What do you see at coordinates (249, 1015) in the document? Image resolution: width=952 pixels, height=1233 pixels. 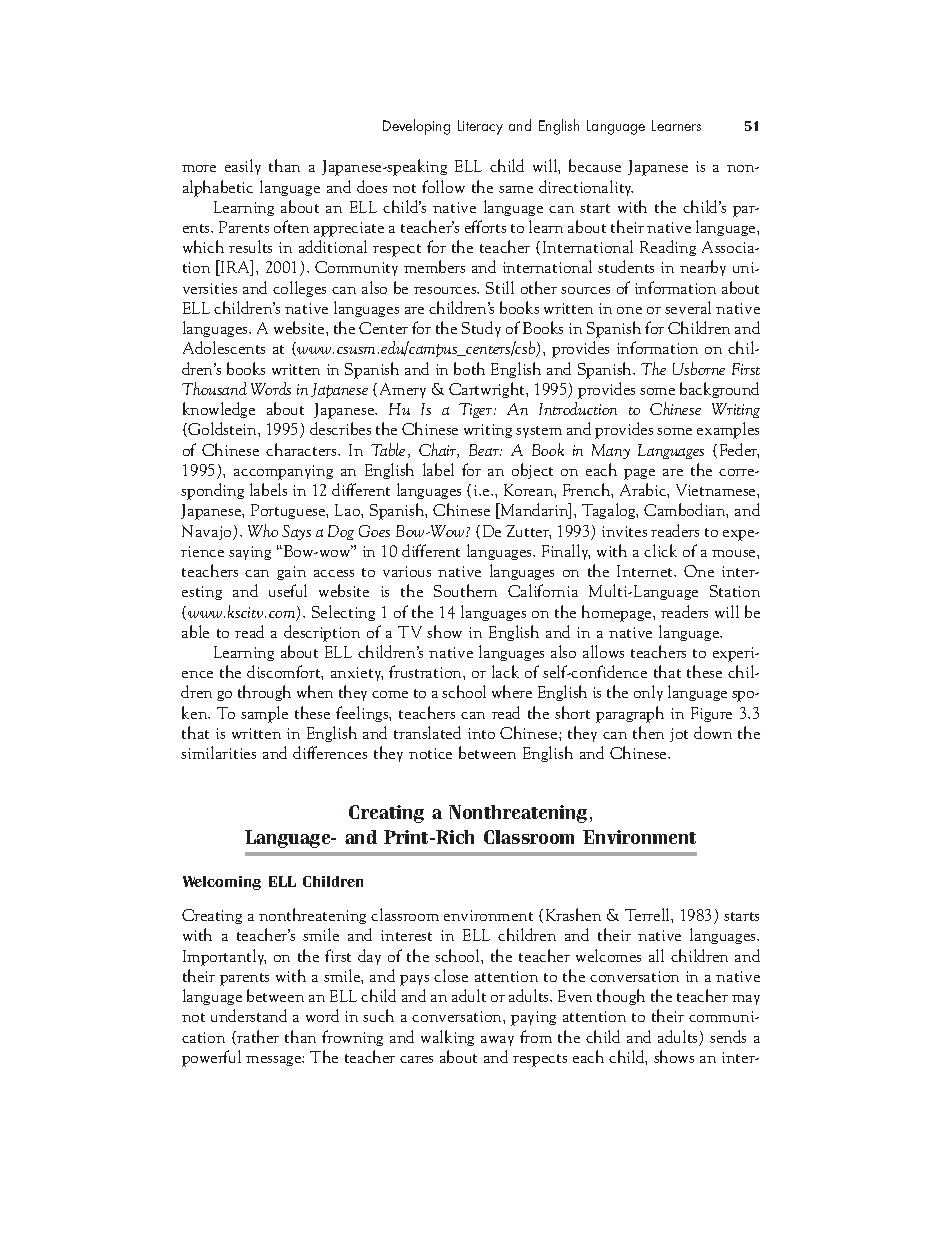 I see `understand` at bounding box center [249, 1015].
